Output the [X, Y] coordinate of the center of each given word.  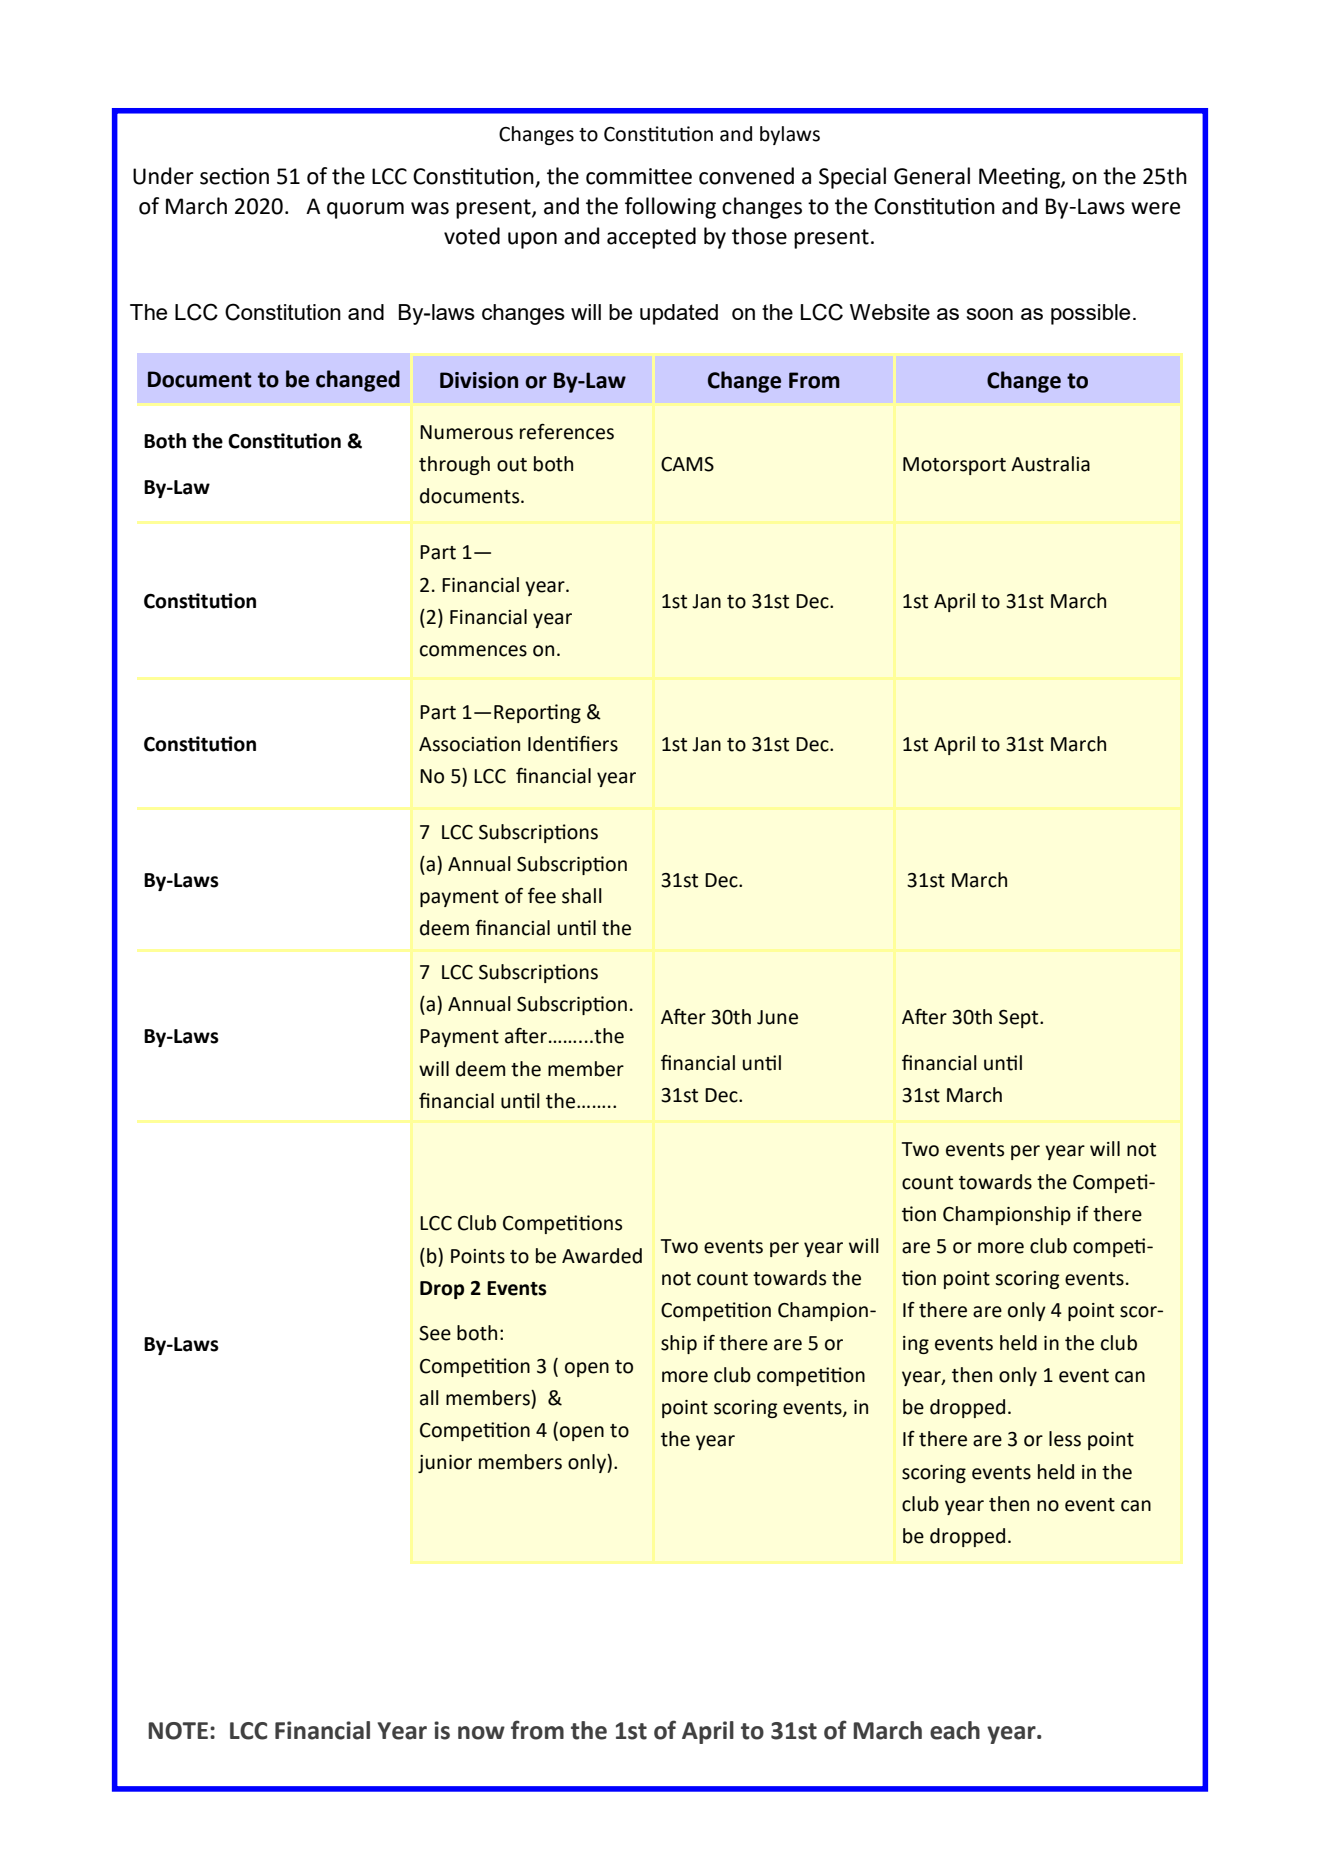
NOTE [178, 1731]
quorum [365, 210]
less [1065, 1439]
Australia [1050, 464]
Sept [1020, 1019]
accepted [651, 238]
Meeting [1020, 178]
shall [582, 896]
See [435, 1333]
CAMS [687, 464]
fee [542, 896]
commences [473, 651]
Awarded [602, 1256]
